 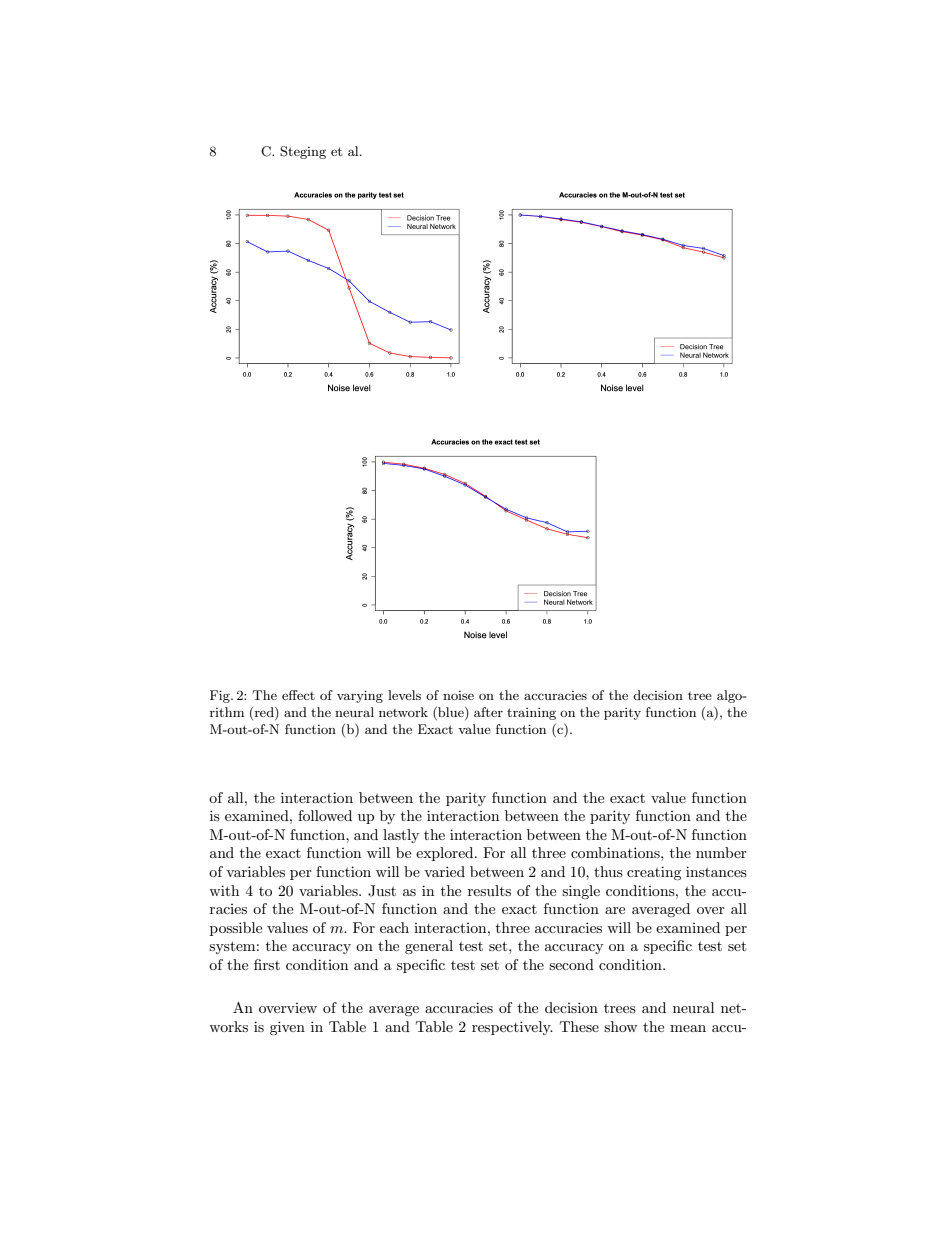 What do you see at coordinates (287, 1028) in the document?
I see `given` at bounding box center [287, 1028].
